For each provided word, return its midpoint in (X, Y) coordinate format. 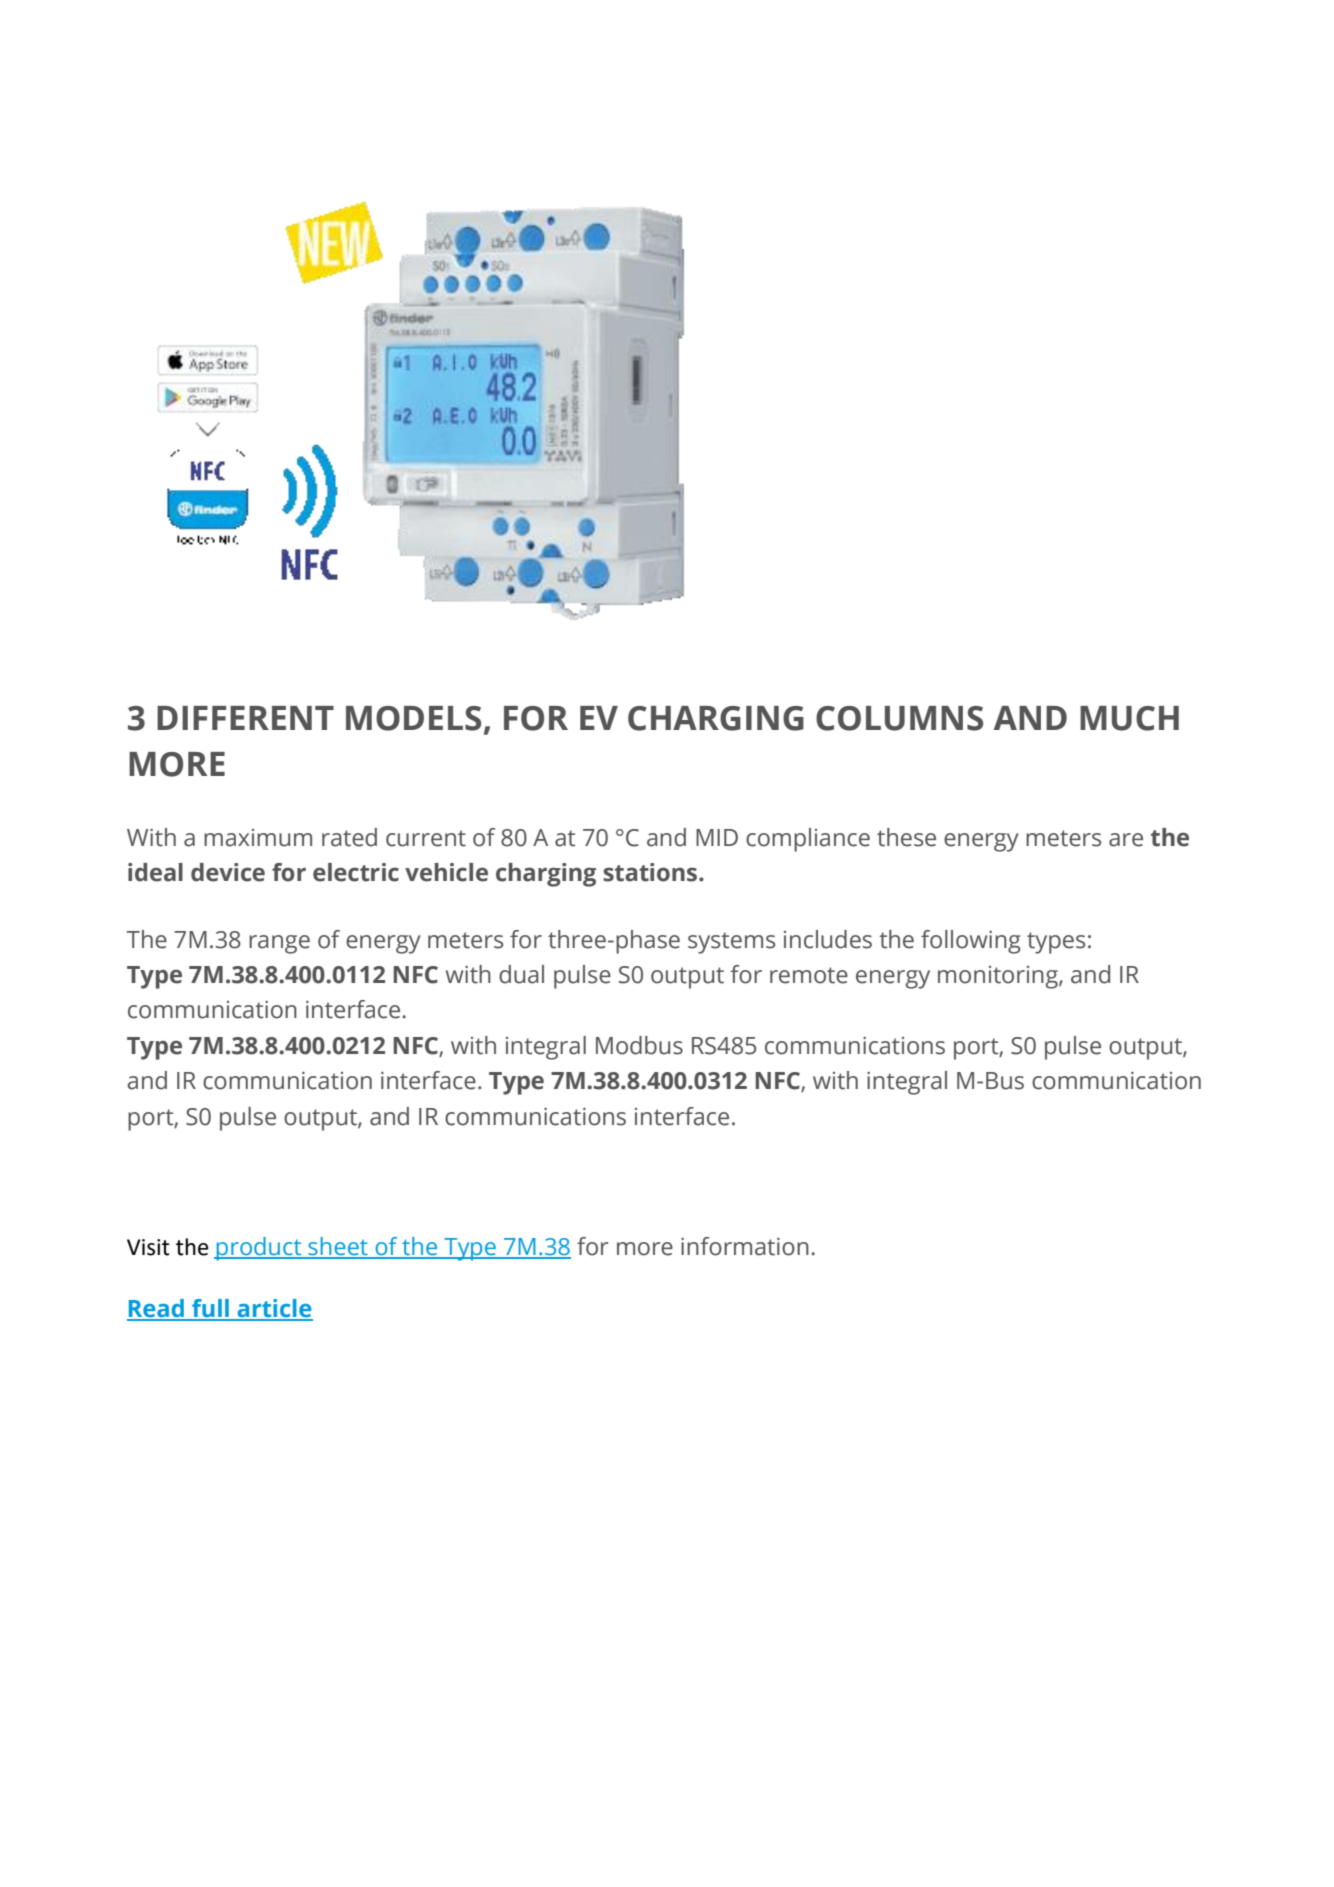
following (971, 942)
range (279, 944)
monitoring (999, 977)
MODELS (413, 718)
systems (731, 943)
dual (521, 974)
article (274, 1309)
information (745, 1246)
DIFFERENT (245, 718)
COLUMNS (899, 718)
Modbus (639, 1045)
